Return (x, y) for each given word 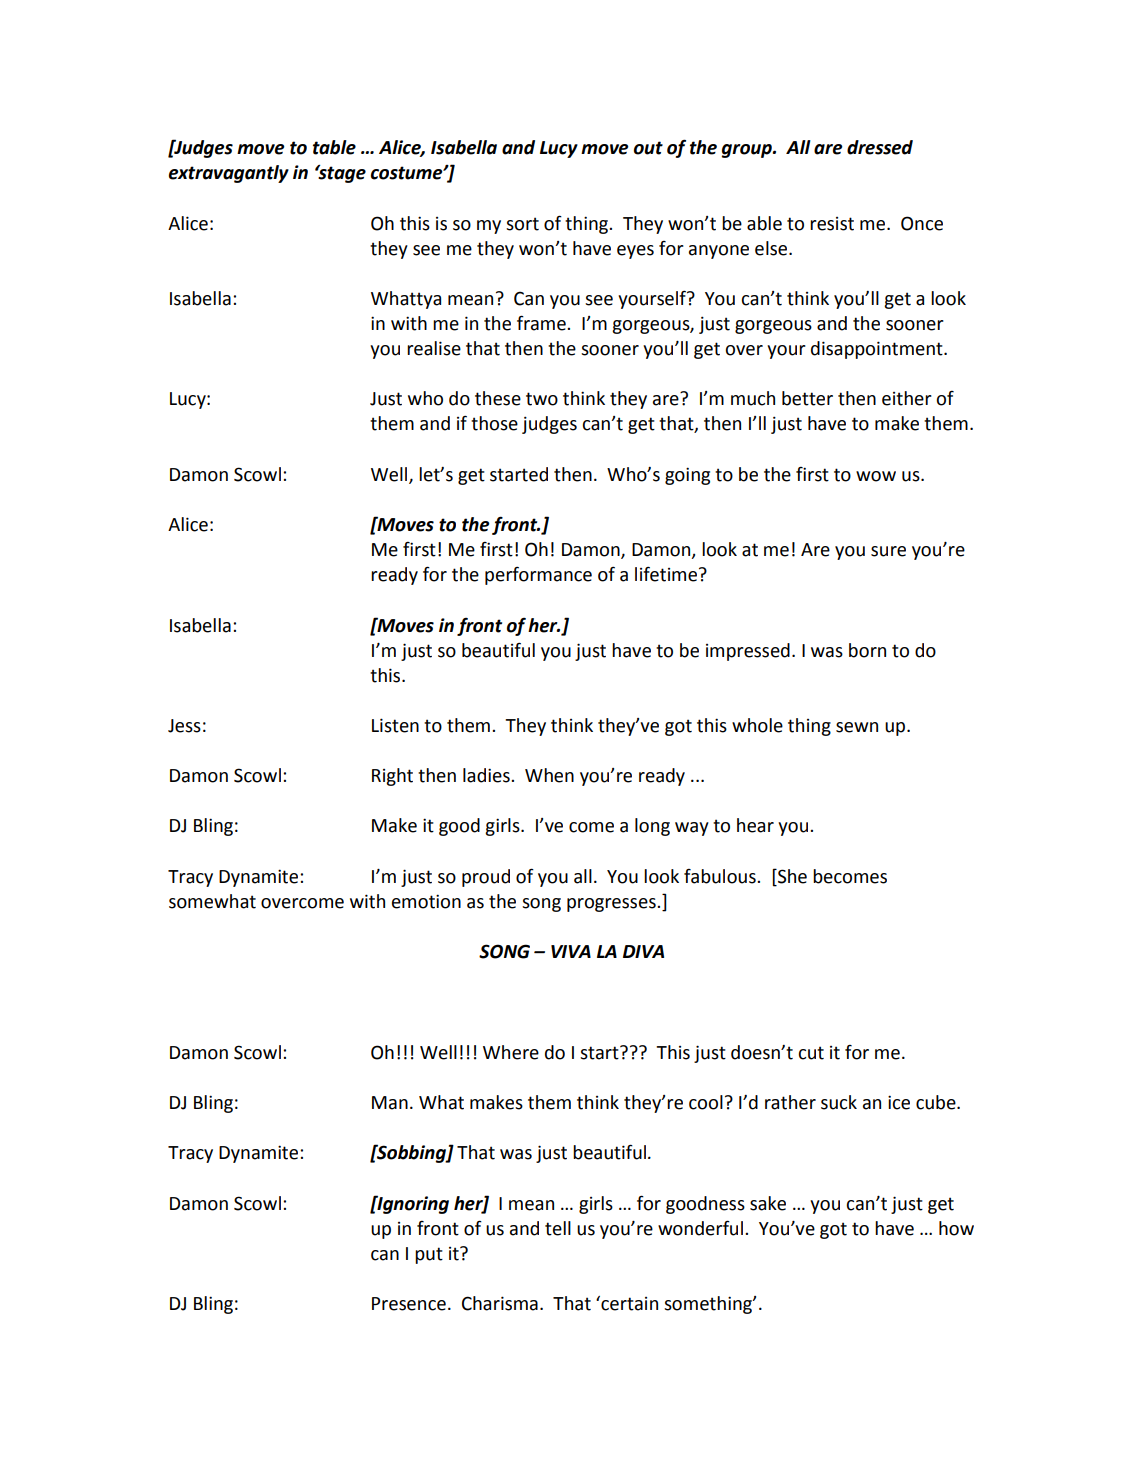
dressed (880, 147)
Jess (184, 726)
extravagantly (229, 174)
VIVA (571, 951)
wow (876, 476)
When (549, 775)
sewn (857, 727)
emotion (426, 901)
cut (811, 1053)
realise (434, 348)
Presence (409, 1304)
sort (522, 224)
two (542, 399)
